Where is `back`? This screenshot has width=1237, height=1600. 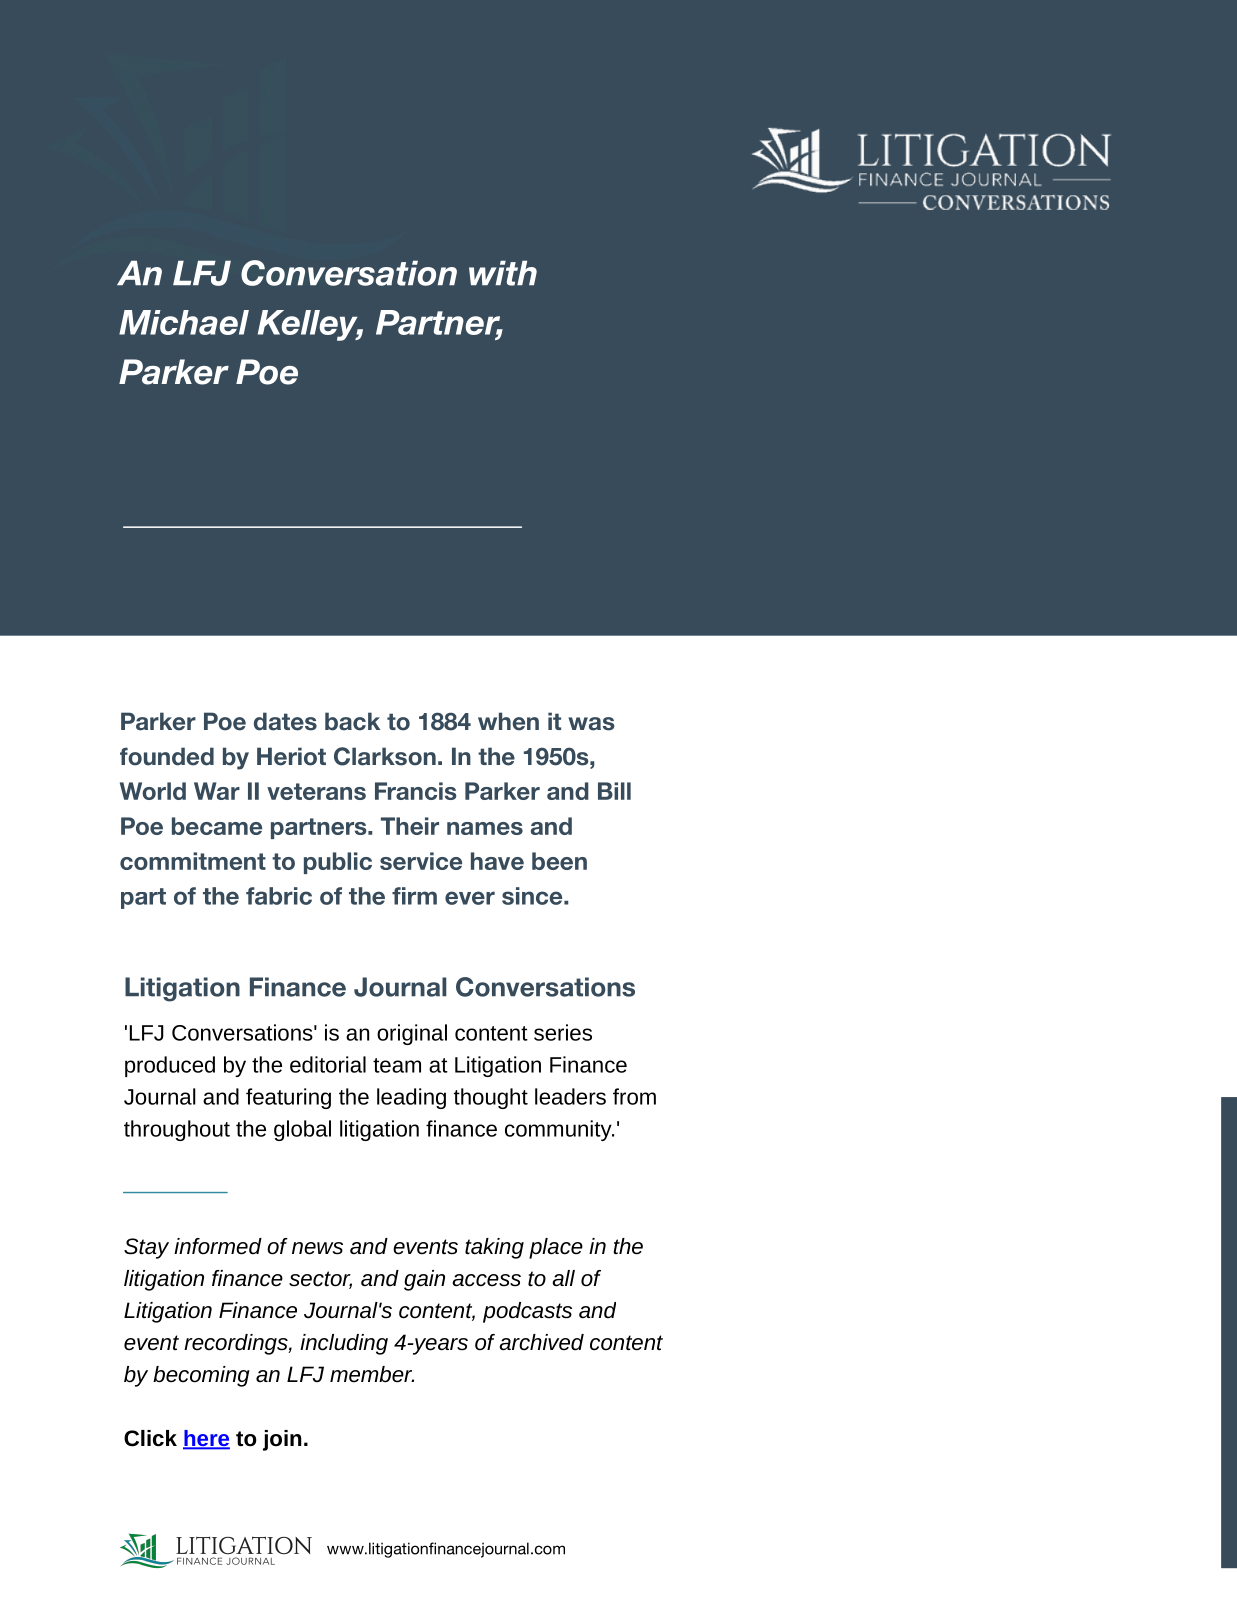 back is located at coordinates (352, 721).
